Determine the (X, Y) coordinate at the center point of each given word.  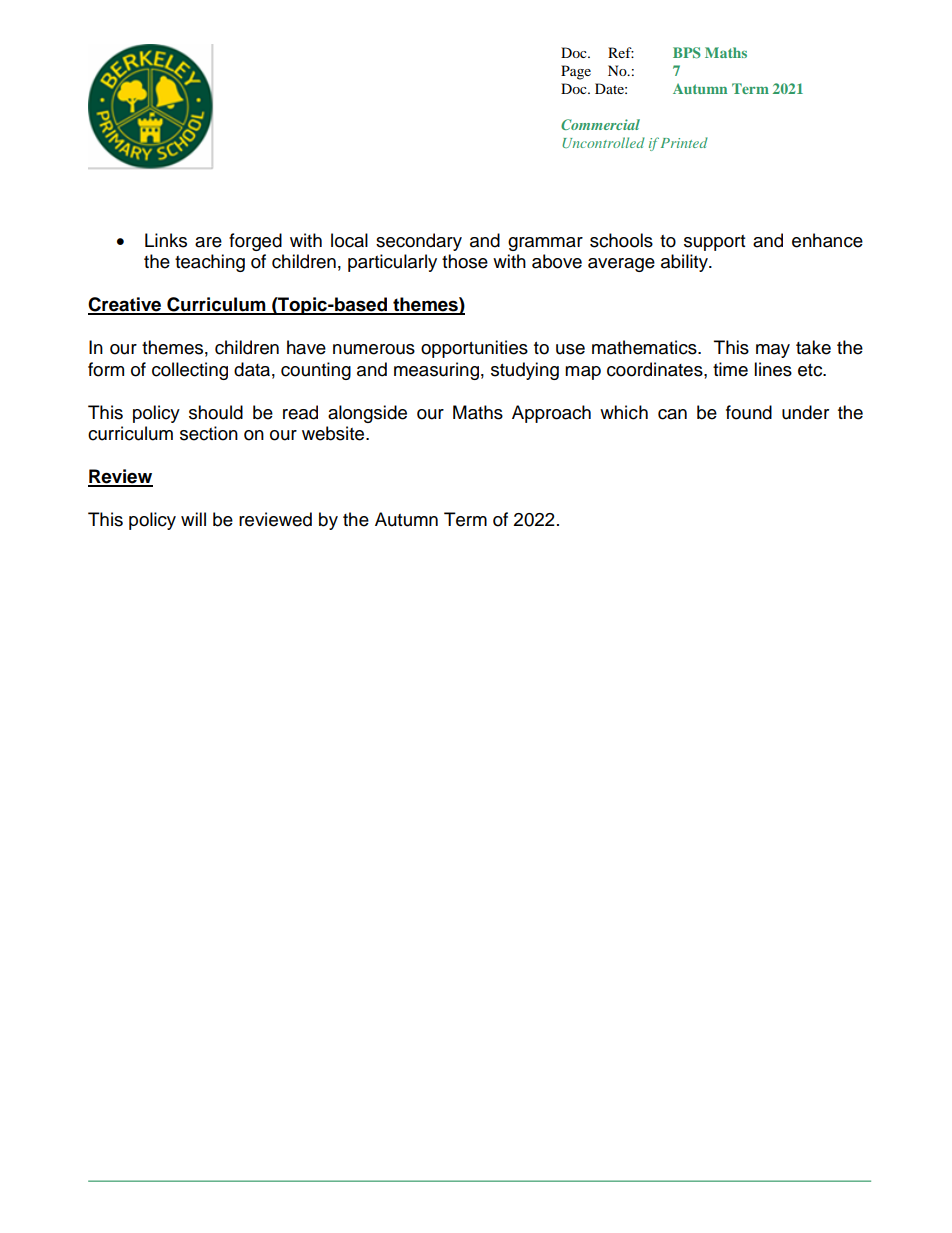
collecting (190, 371)
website (334, 433)
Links (166, 240)
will (193, 519)
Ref (621, 52)
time (730, 369)
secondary (419, 242)
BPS (687, 52)
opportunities (474, 349)
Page (576, 72)
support (714, 243)
